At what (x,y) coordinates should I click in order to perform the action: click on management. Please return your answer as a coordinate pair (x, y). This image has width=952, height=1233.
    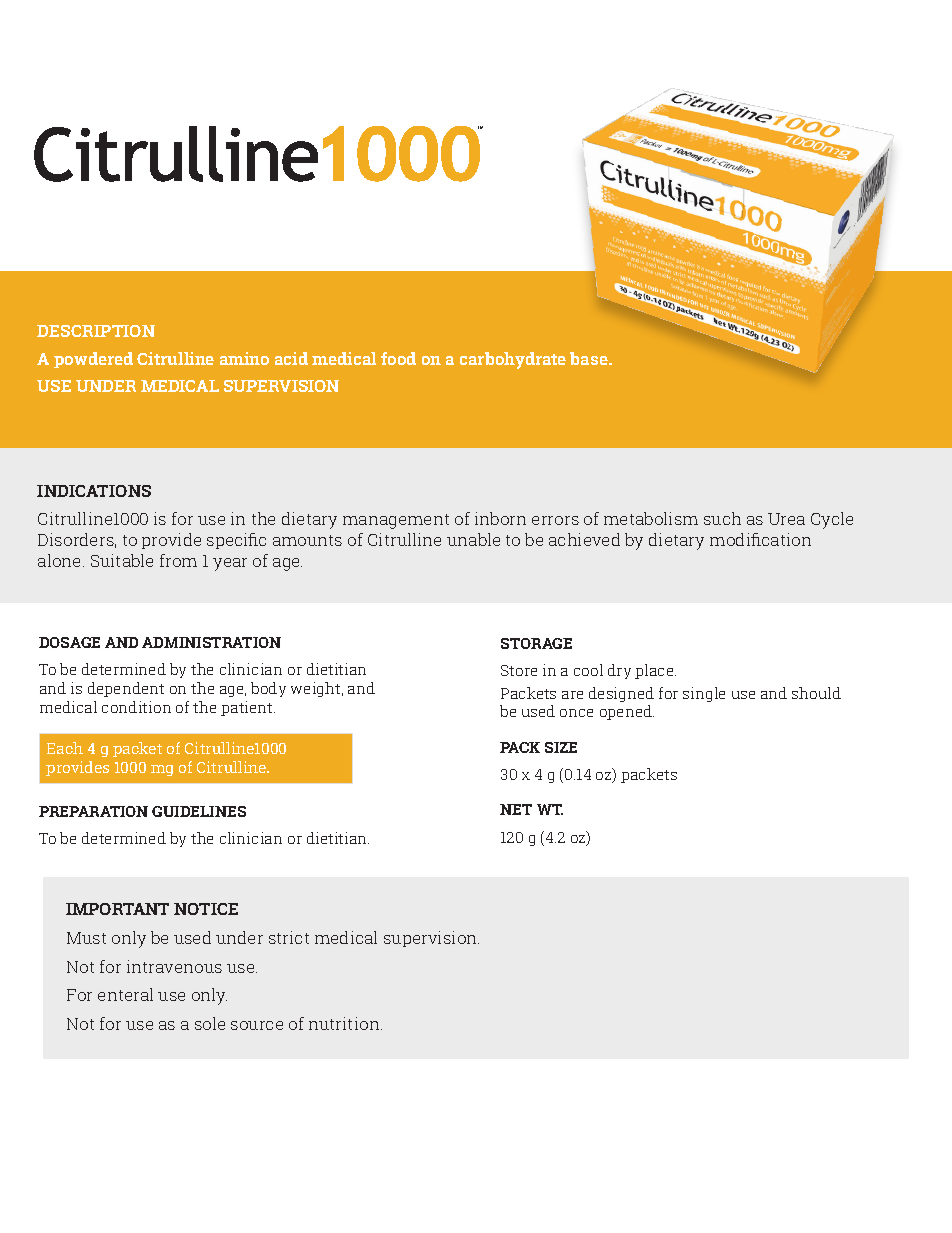
    Looking at the image, I should click on (396, 521).
